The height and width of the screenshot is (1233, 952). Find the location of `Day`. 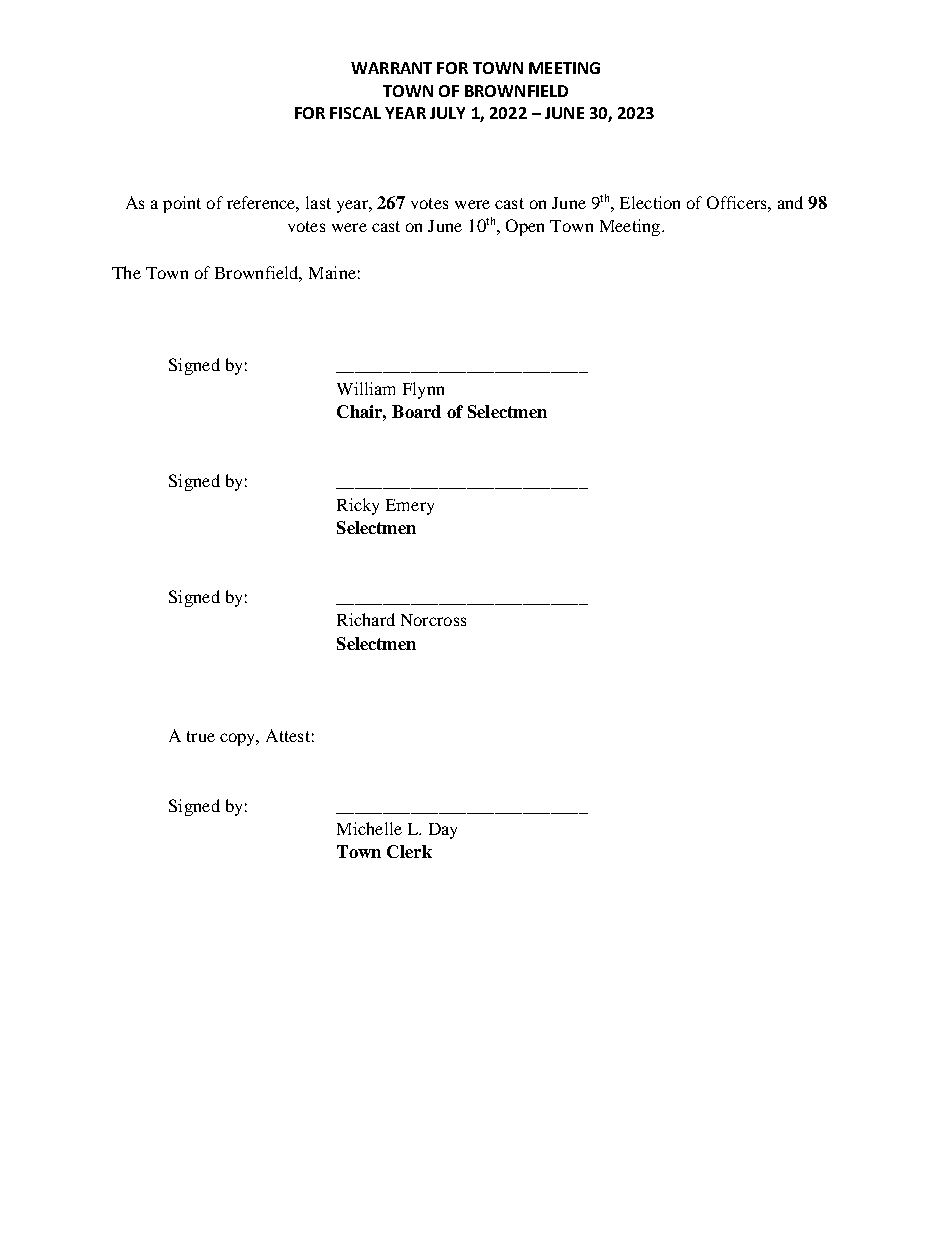

Day is located at coordinates (443, 831).
